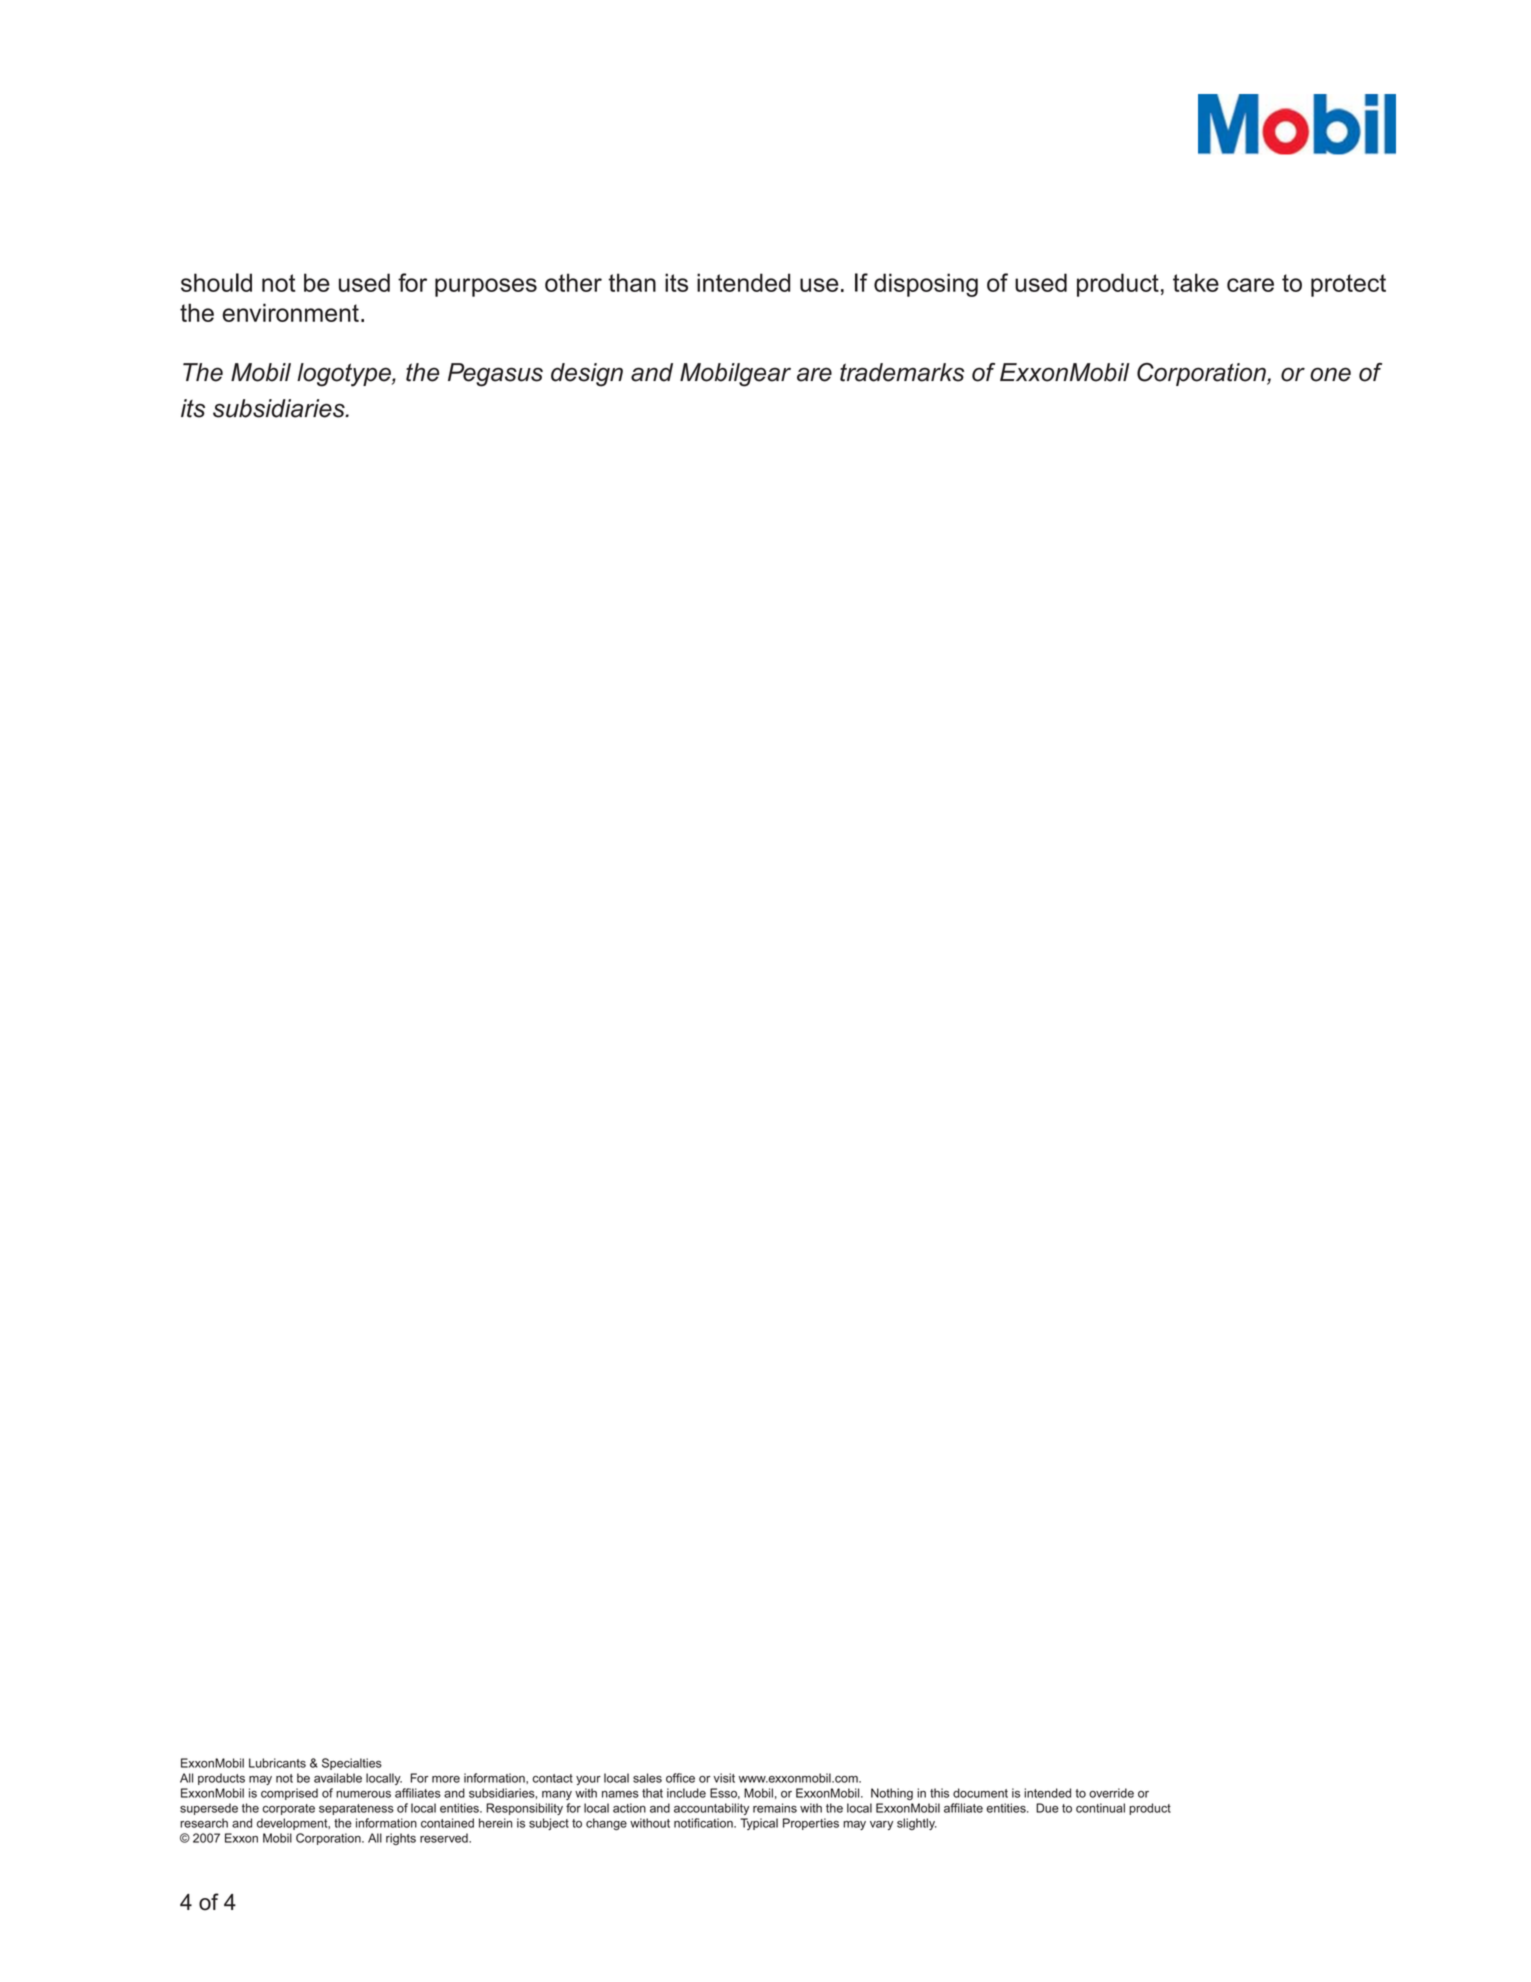  I want to click on environment, so click(290, 312).
